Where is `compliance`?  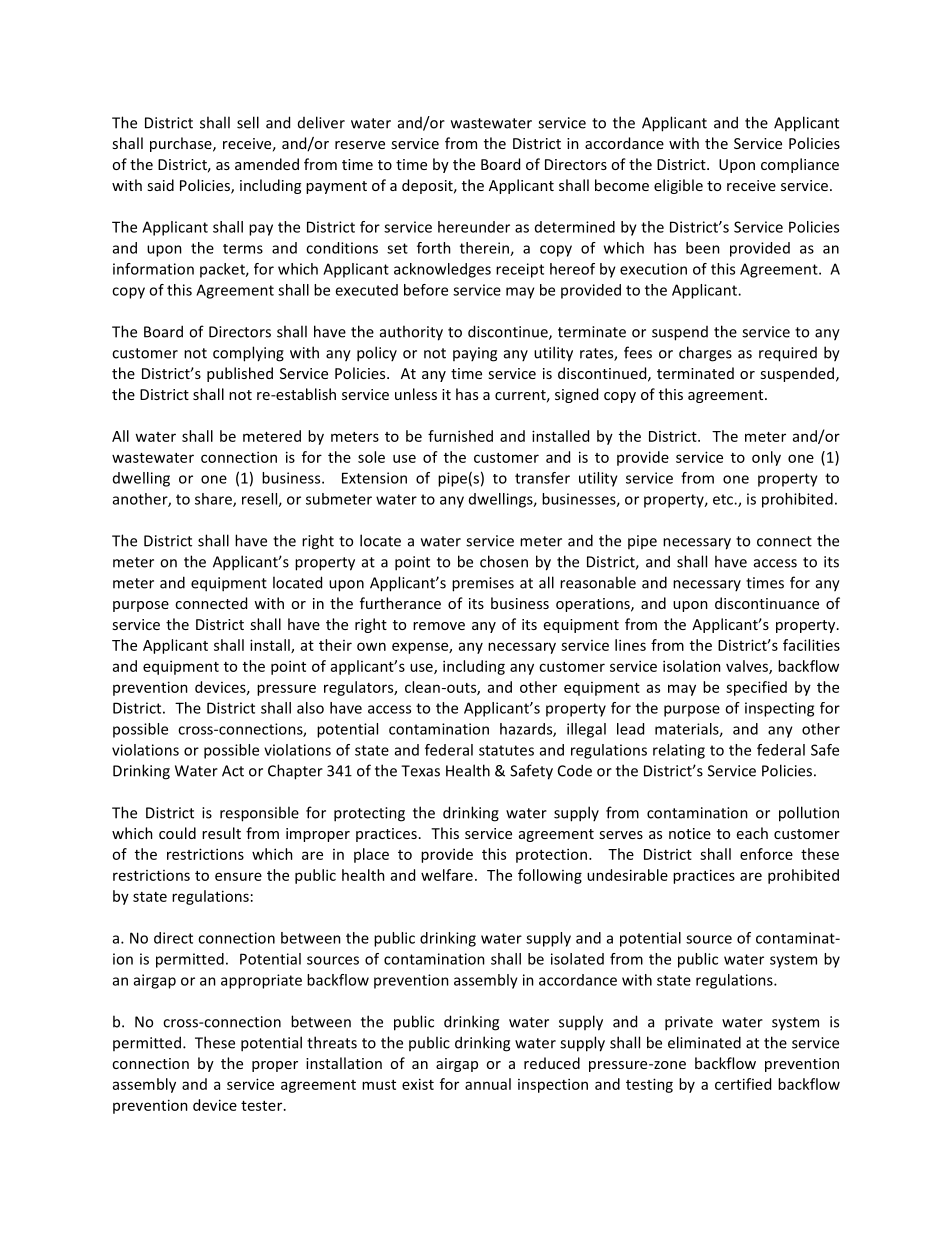
compliance is located at coordinates (800, 165).
